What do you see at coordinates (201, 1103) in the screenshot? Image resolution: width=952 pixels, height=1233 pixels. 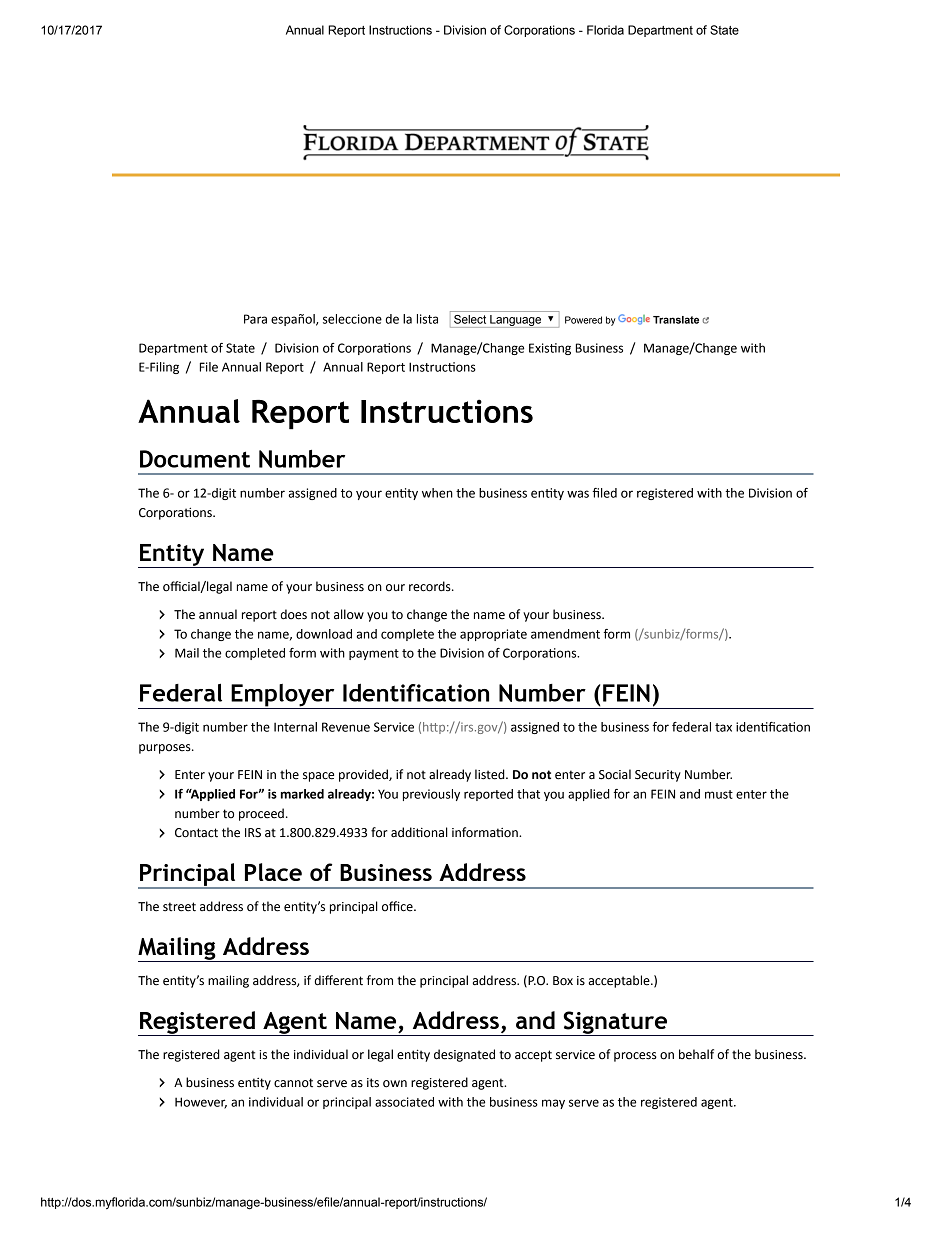 I see `However` at bounding box center [201, 1103].
